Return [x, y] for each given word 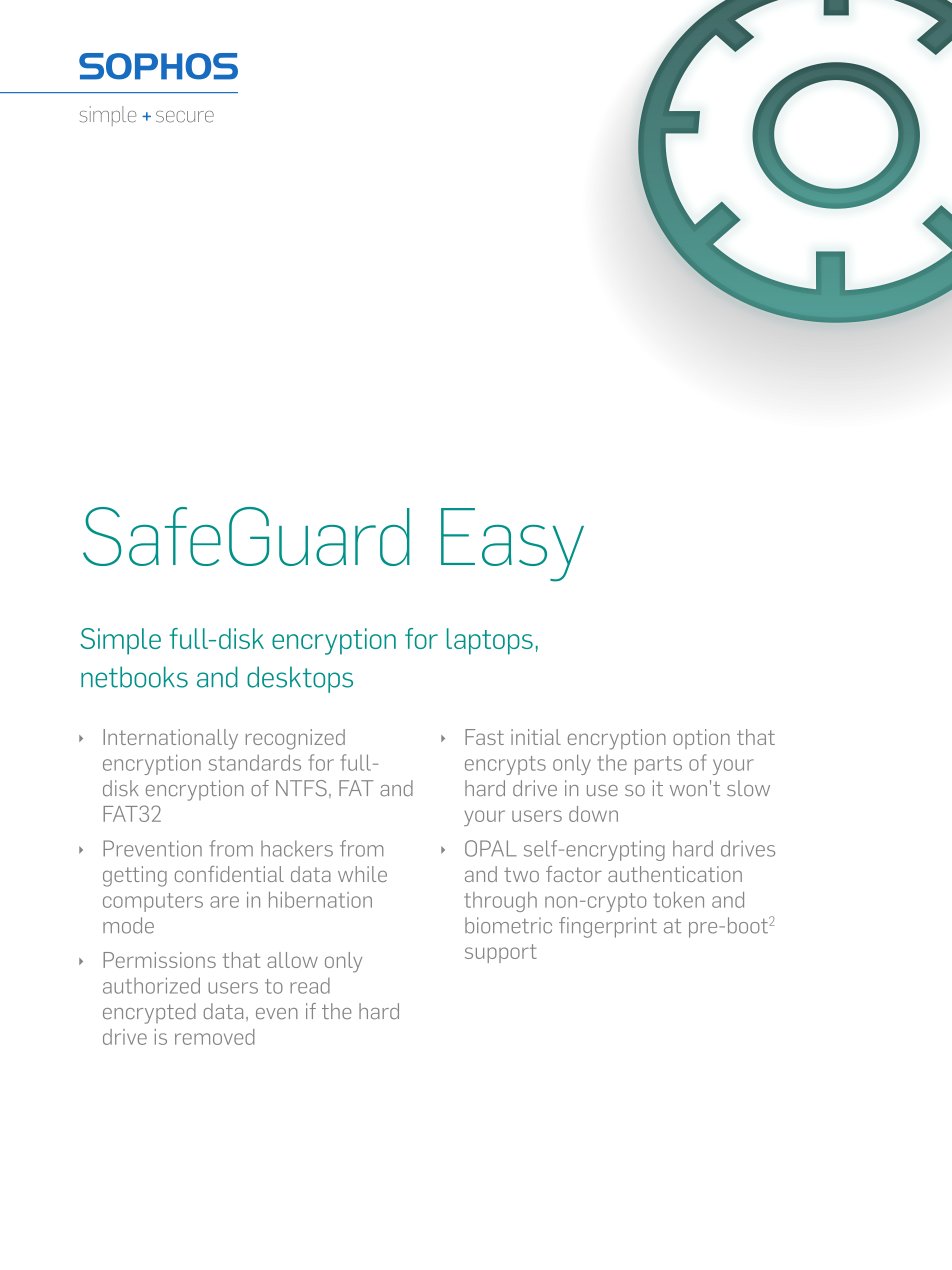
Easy [512, 545]
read [310, 986]
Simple [120, 641]
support [501, 953]
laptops [490, 641]
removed [215, 1037]
